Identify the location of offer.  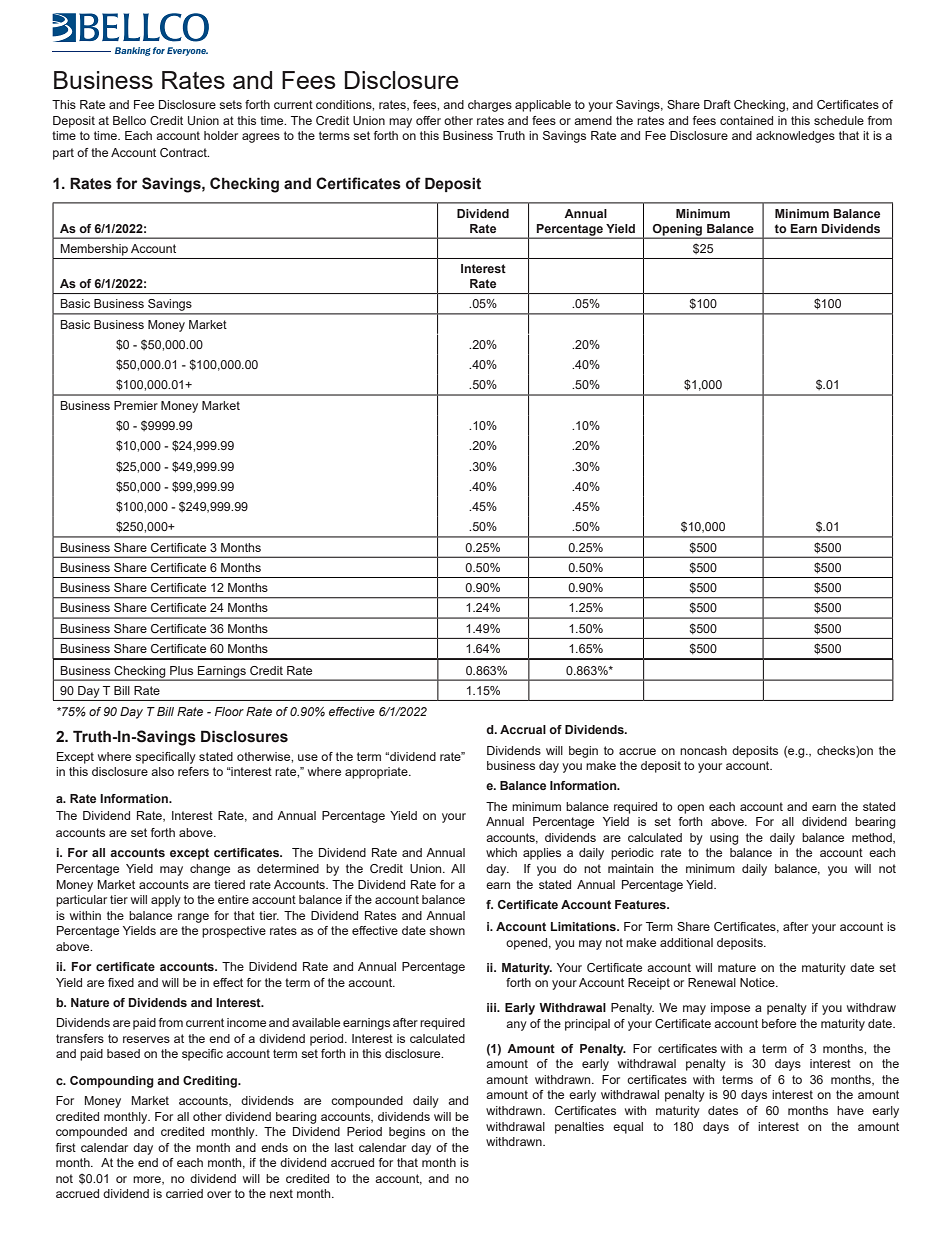
(428, 120).
